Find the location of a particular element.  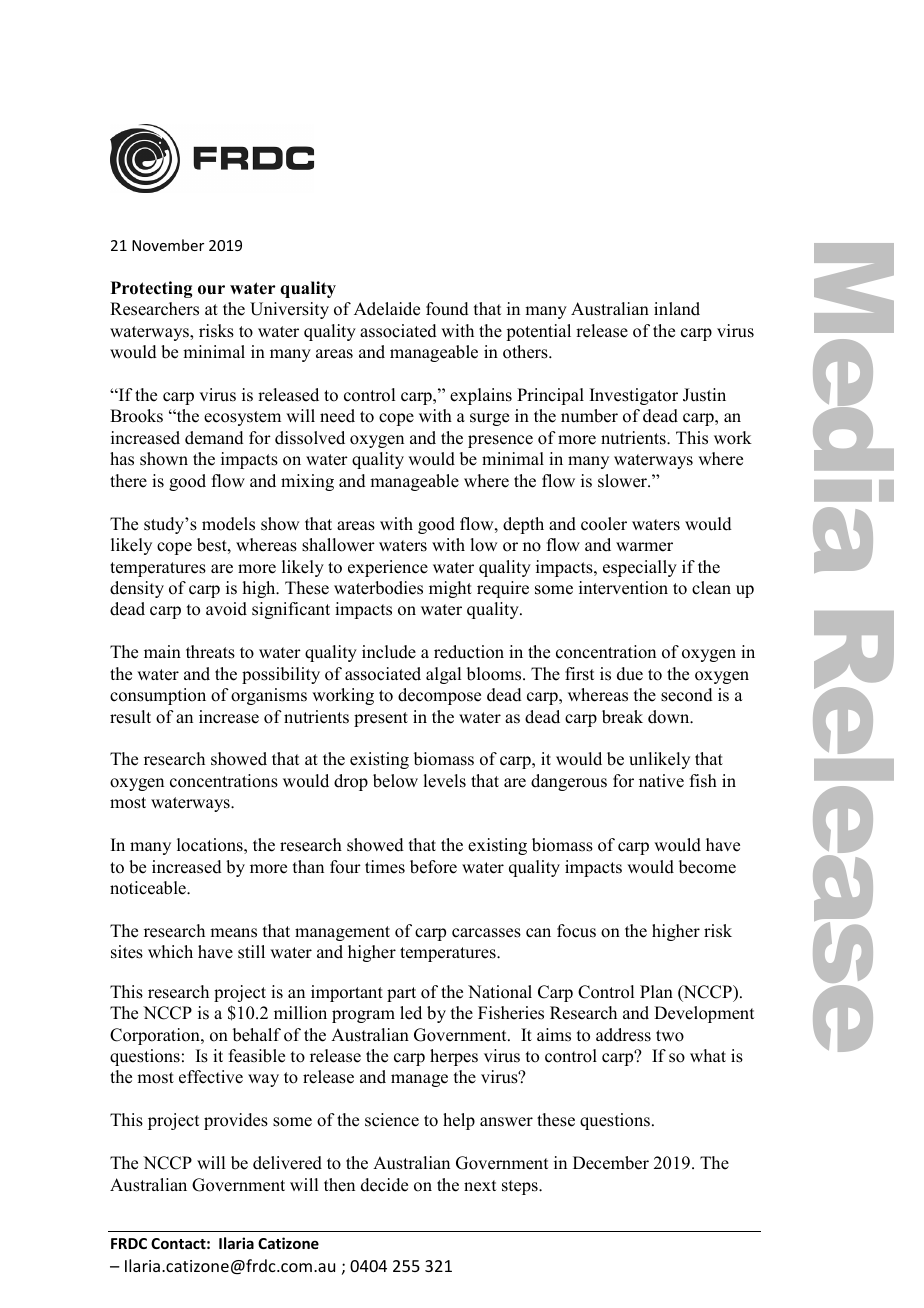

which is located at coordinates (170, 952).
